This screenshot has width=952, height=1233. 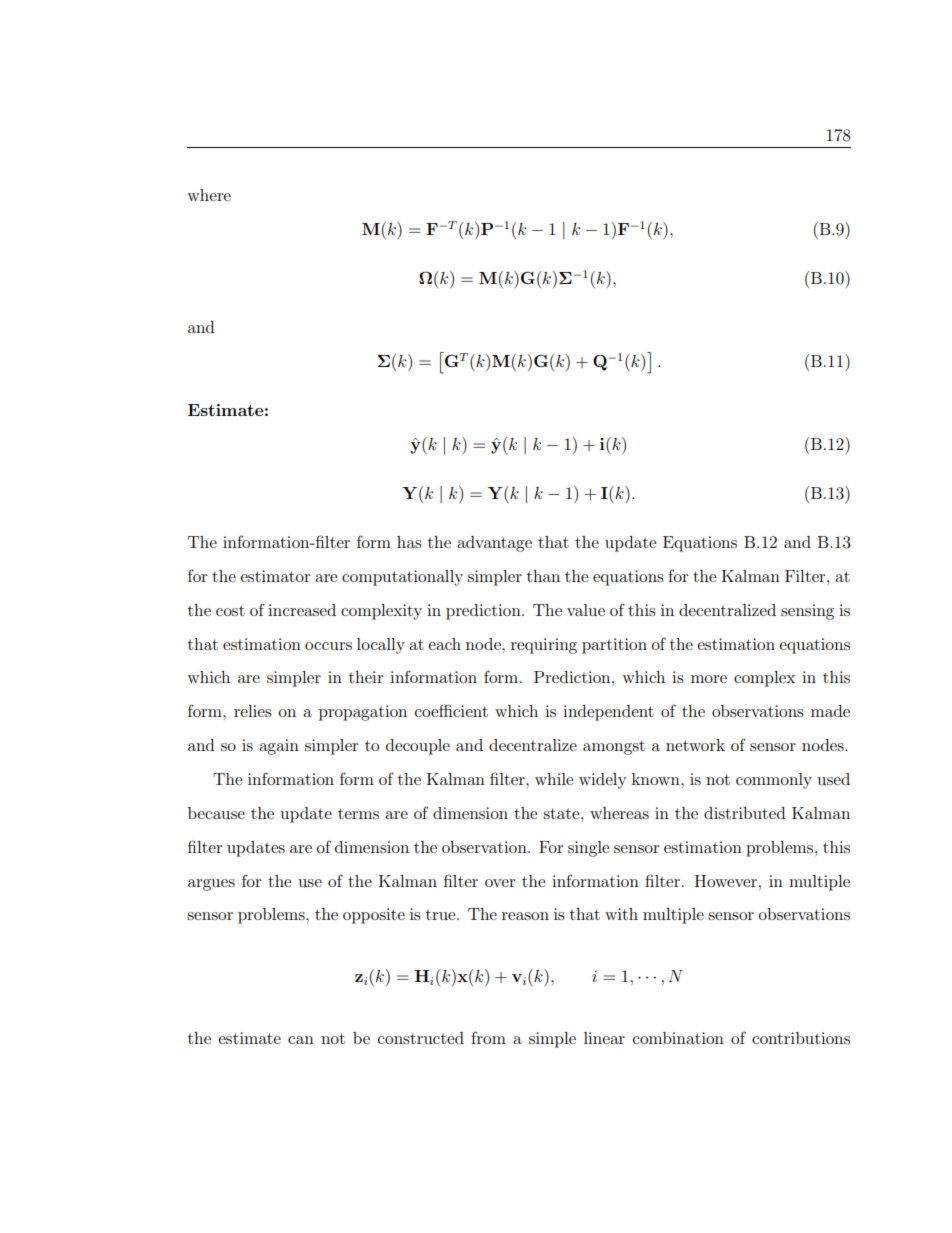 I want to click on commonly, so click(x=774, y=781).
